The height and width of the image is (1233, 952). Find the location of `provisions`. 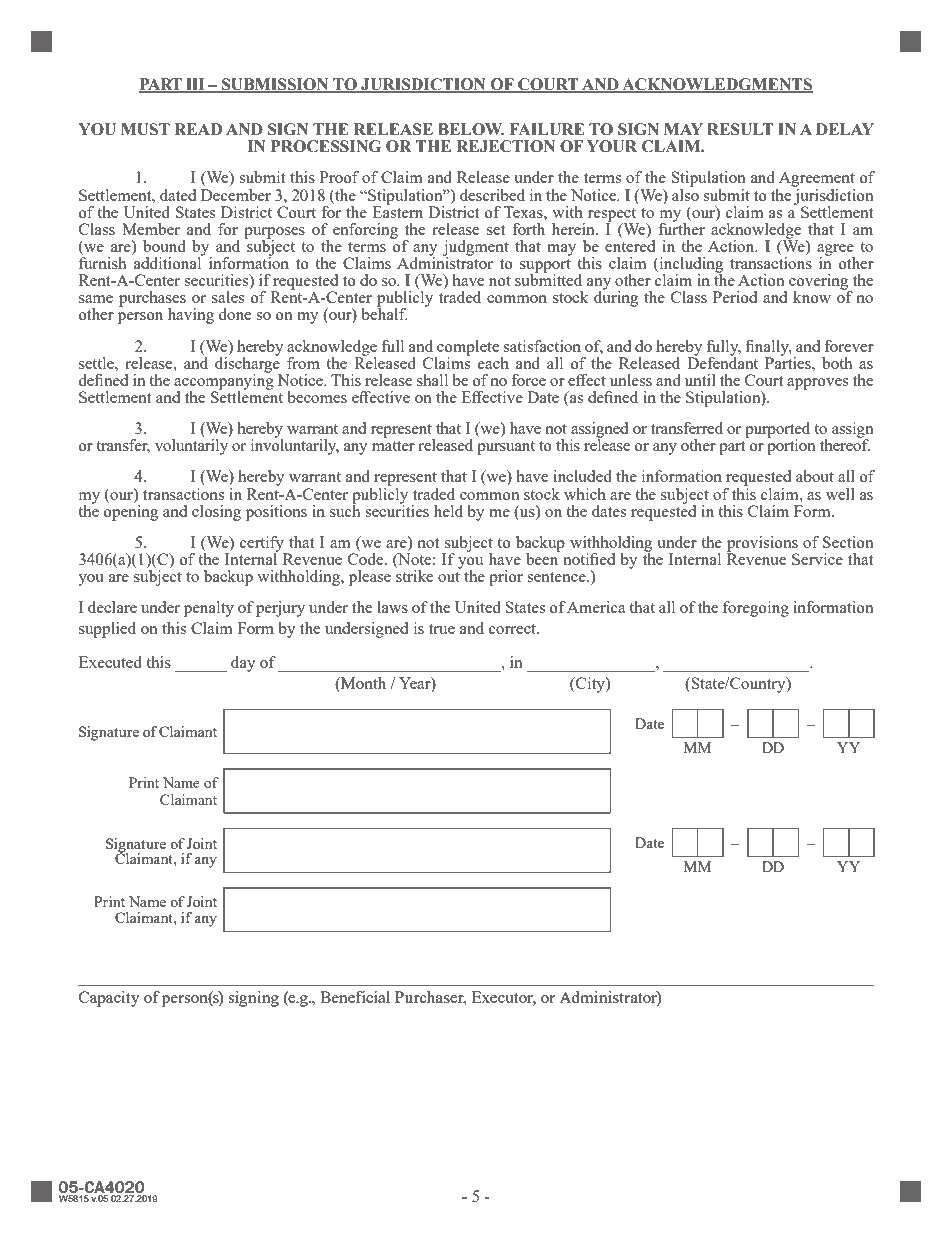

provisions is located at coordinates (762, 545).
